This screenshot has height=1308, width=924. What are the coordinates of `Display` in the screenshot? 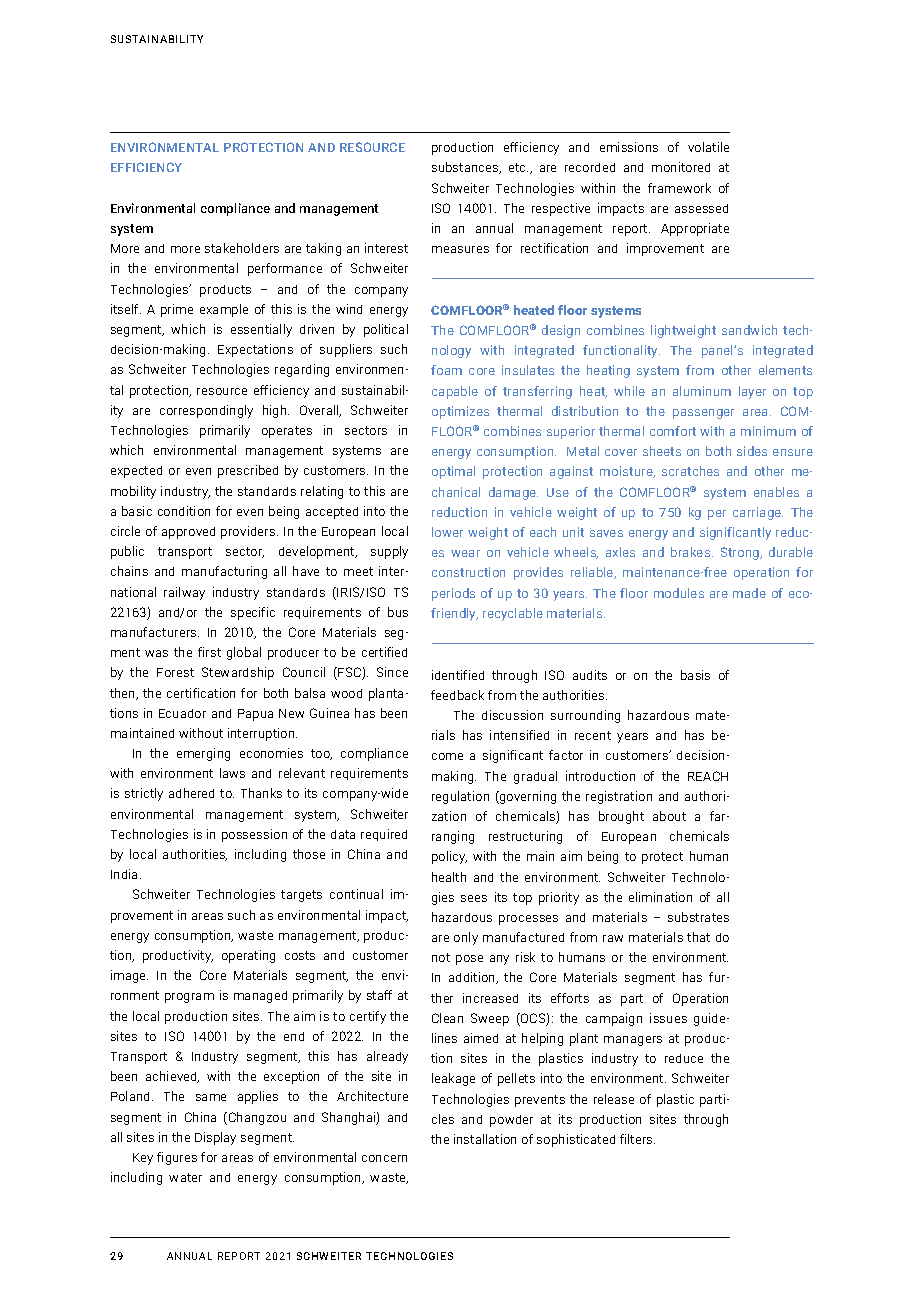 It's located at (215, 1138).
